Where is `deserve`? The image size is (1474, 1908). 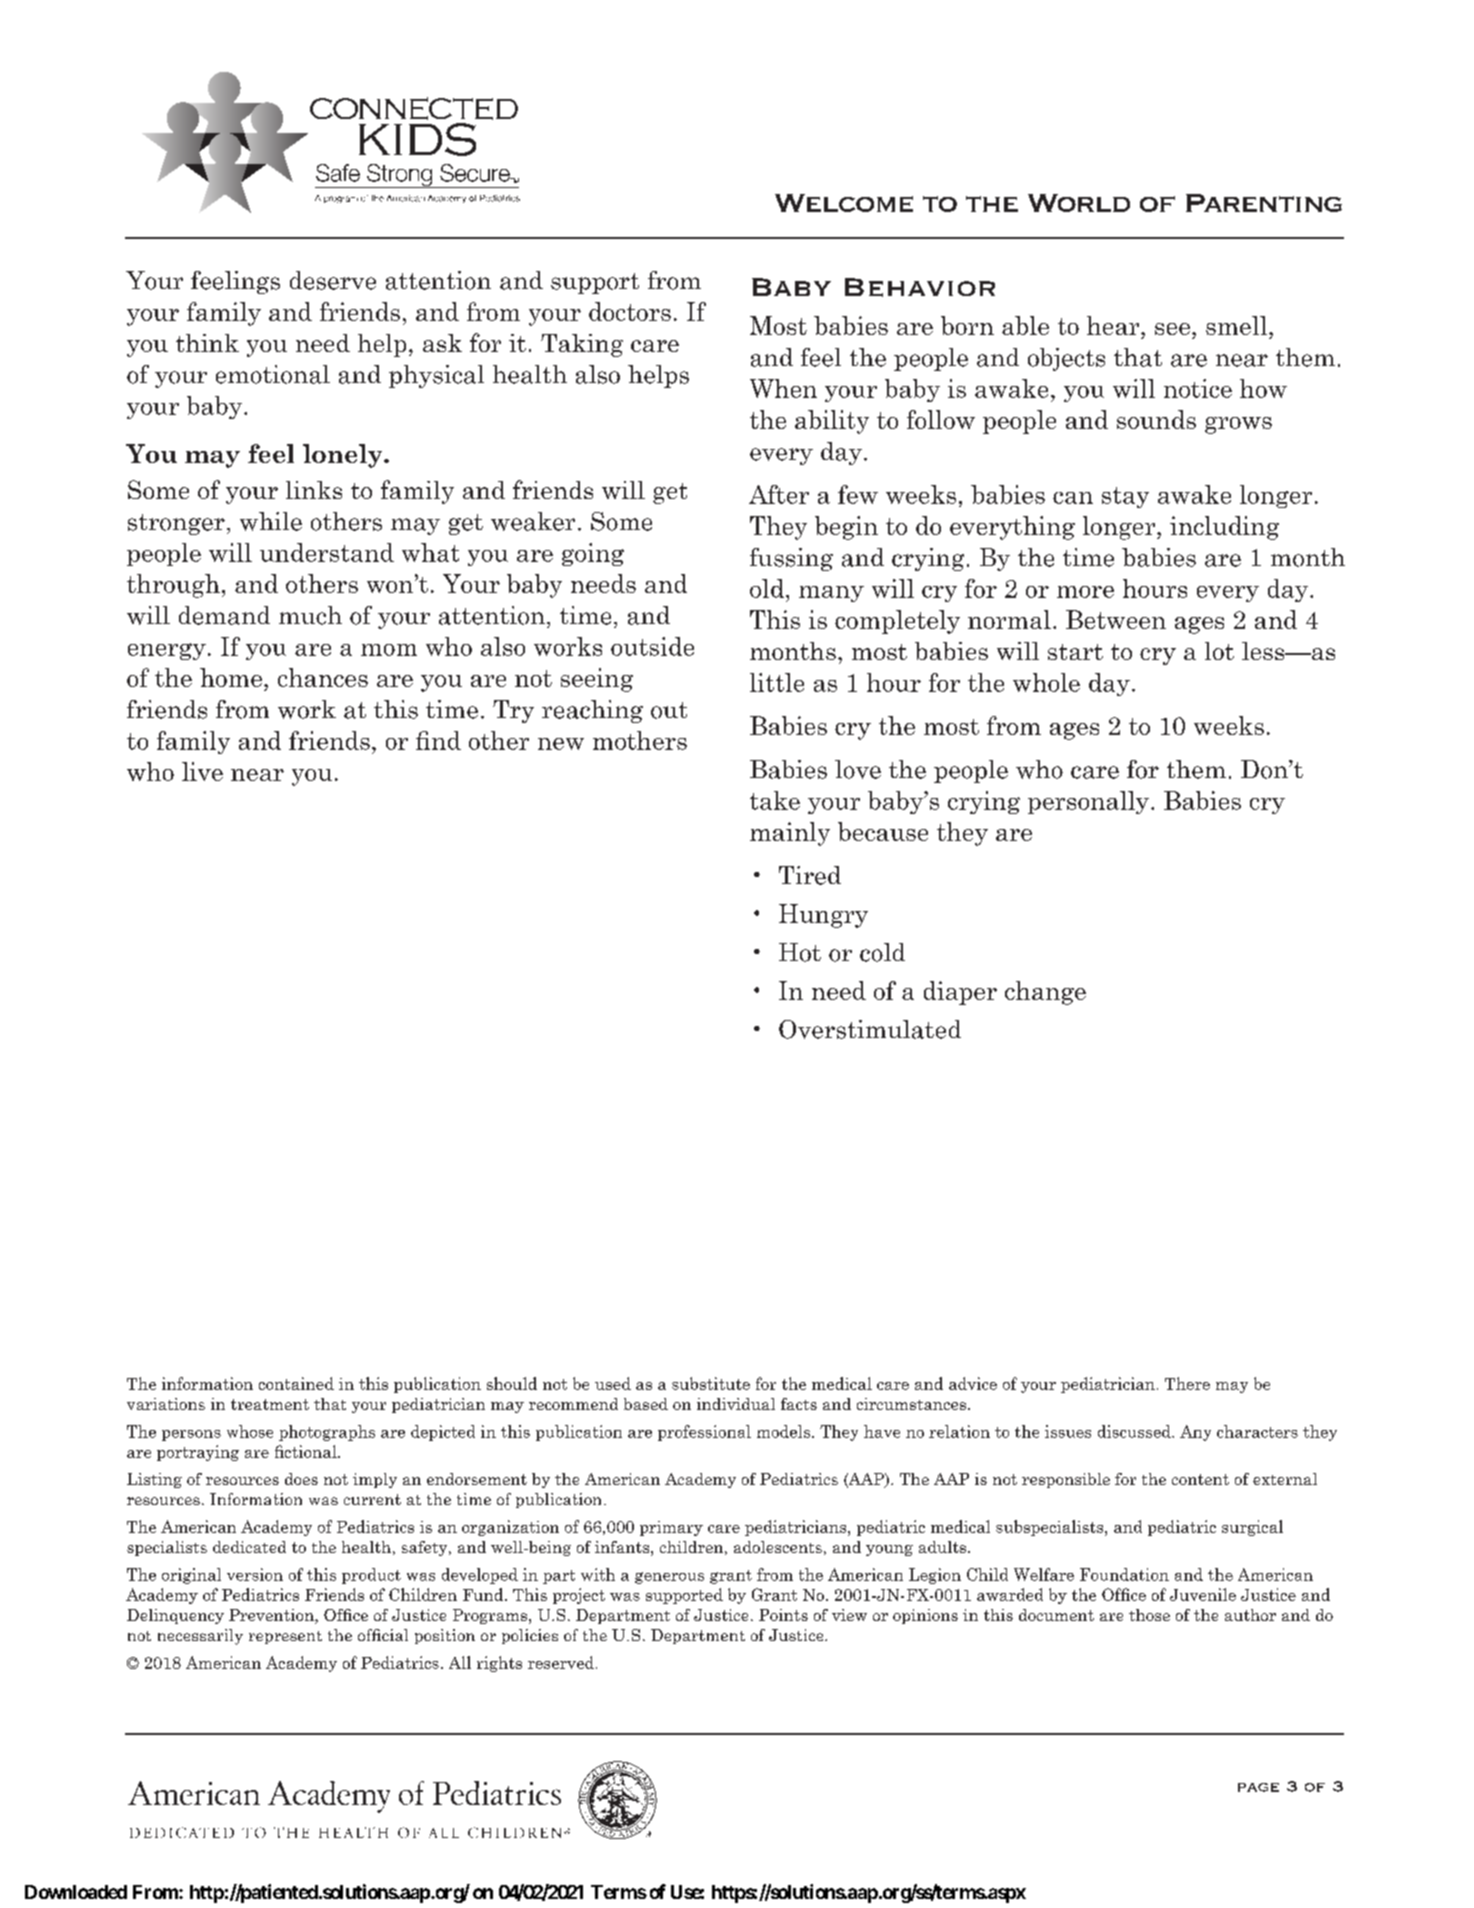
deserve is located at coordinates (333, 280).
